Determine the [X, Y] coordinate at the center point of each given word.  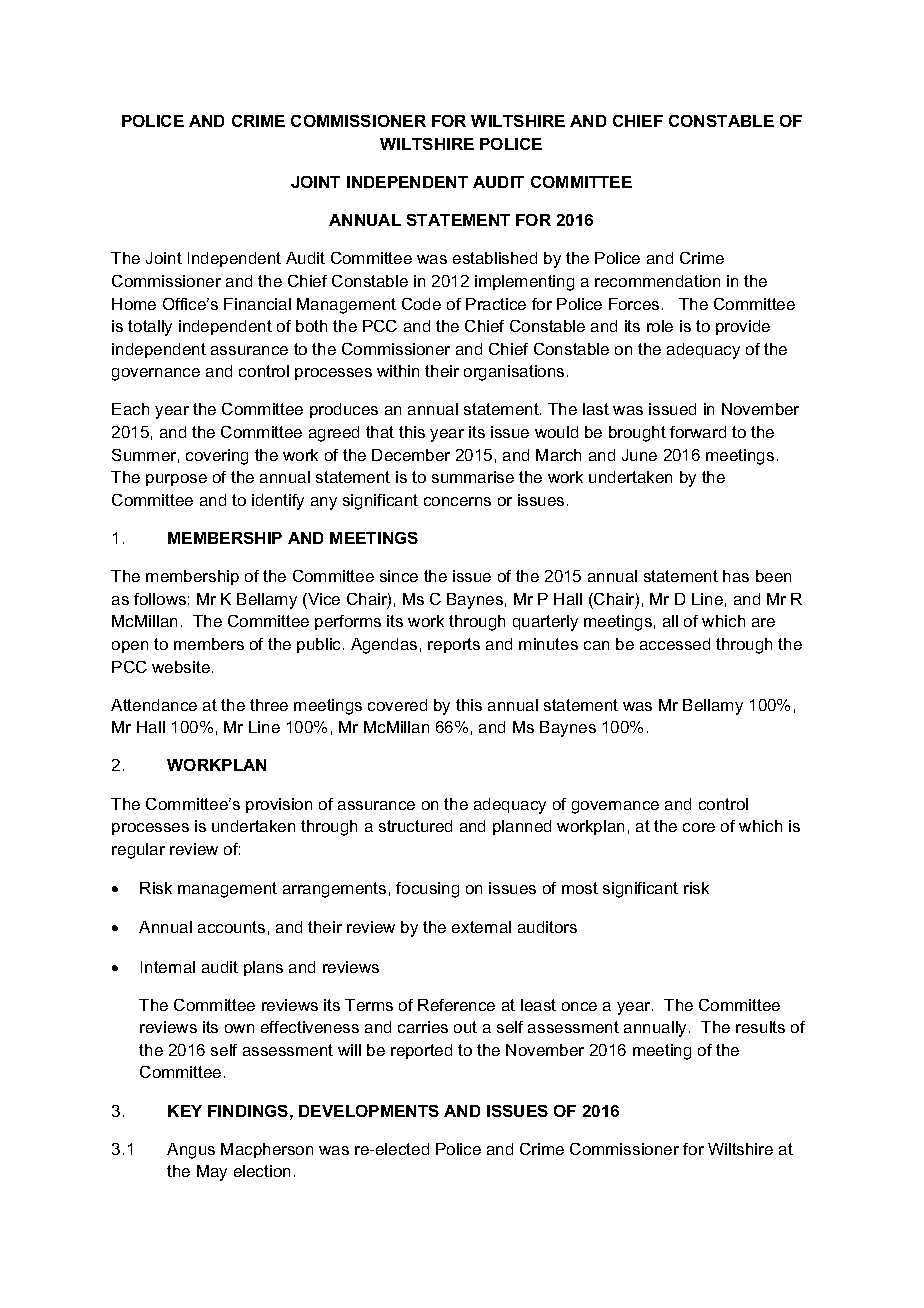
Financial [257, 304]
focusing [427, 890]
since [399, 576]
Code [421, 304]
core [699, 827]
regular [138, 851]
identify [278, 502]
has [736, 576]
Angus [191, 1151]
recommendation [657, 281]
